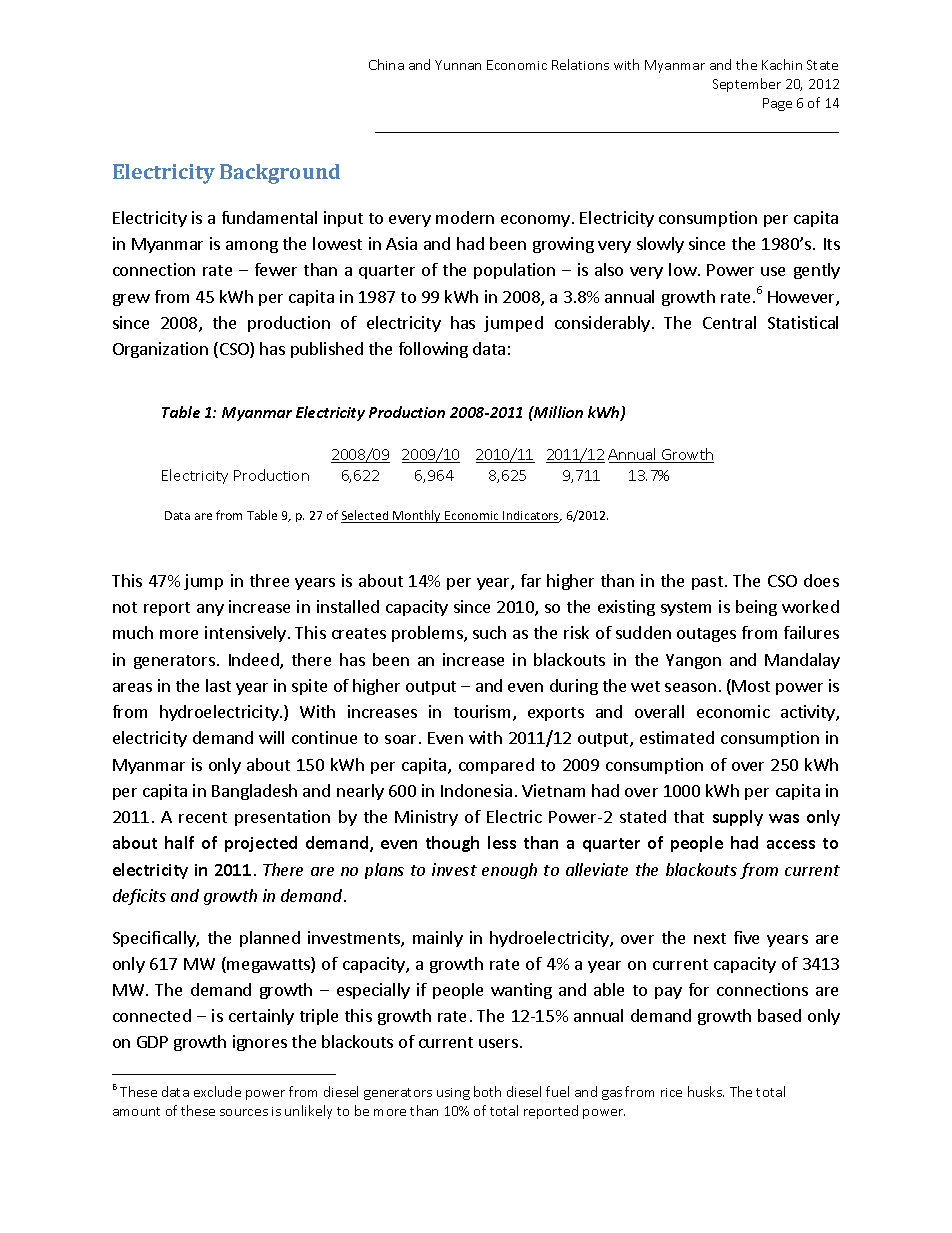 This screenshot has width=952, height=1233. Describe the element at coordinates (747, 85) in the screenshot. I see `September` at that location.
